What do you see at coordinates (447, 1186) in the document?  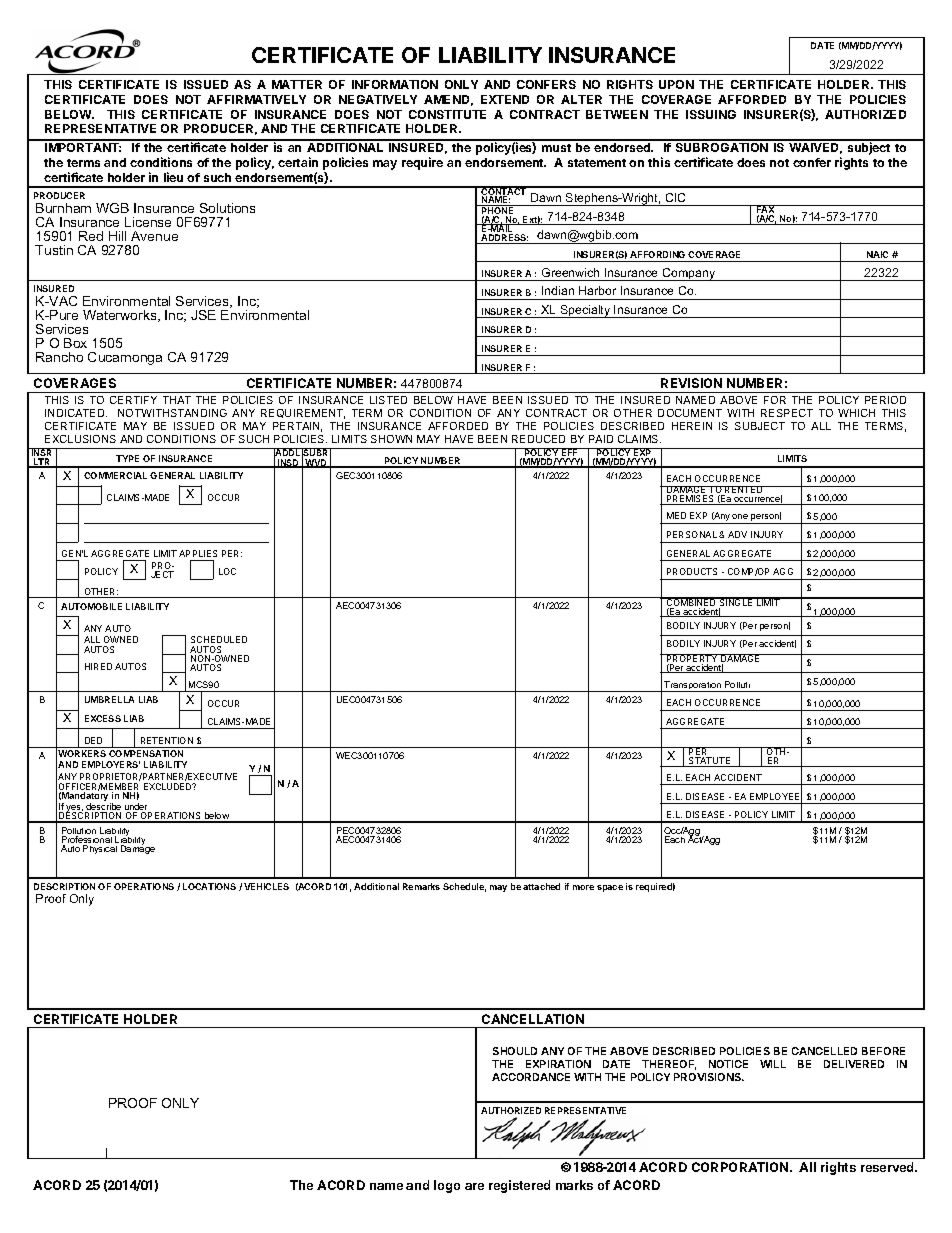 I see `logo` at bounding box center [447, 1186].
